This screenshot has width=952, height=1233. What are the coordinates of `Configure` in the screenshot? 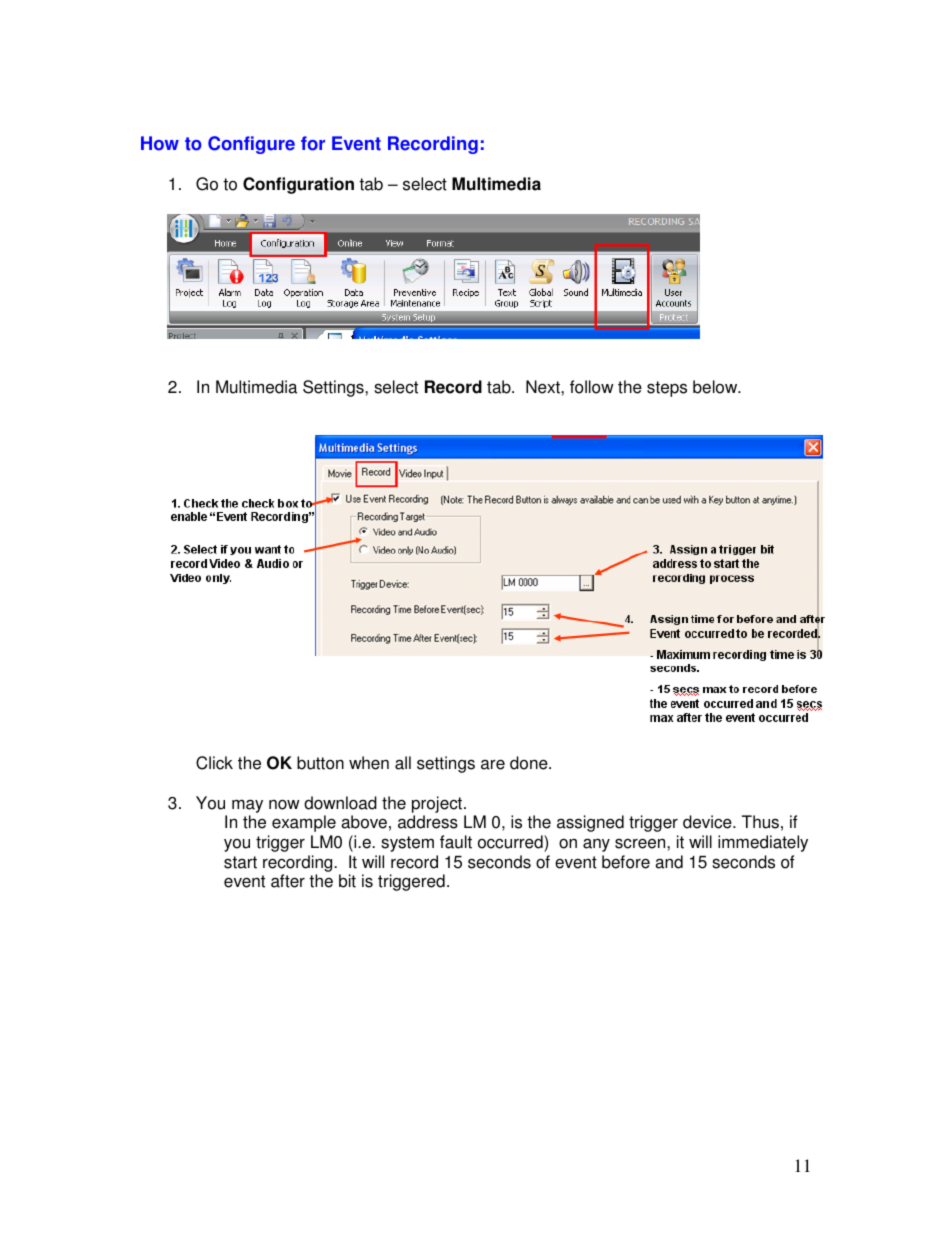 It's located at (251, 145).
